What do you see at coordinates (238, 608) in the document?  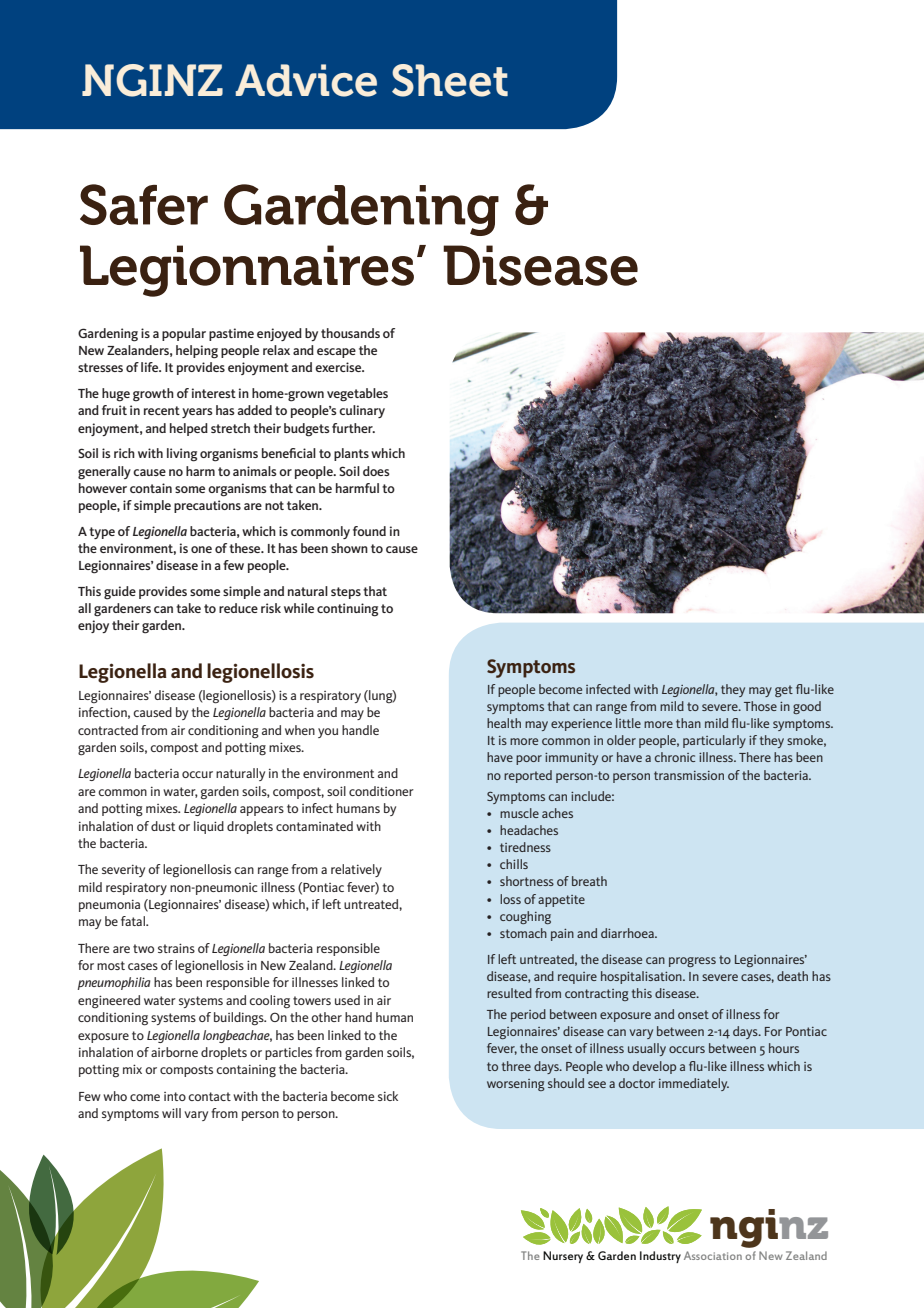 I see `reduce` at bounding box center [238, 608].
